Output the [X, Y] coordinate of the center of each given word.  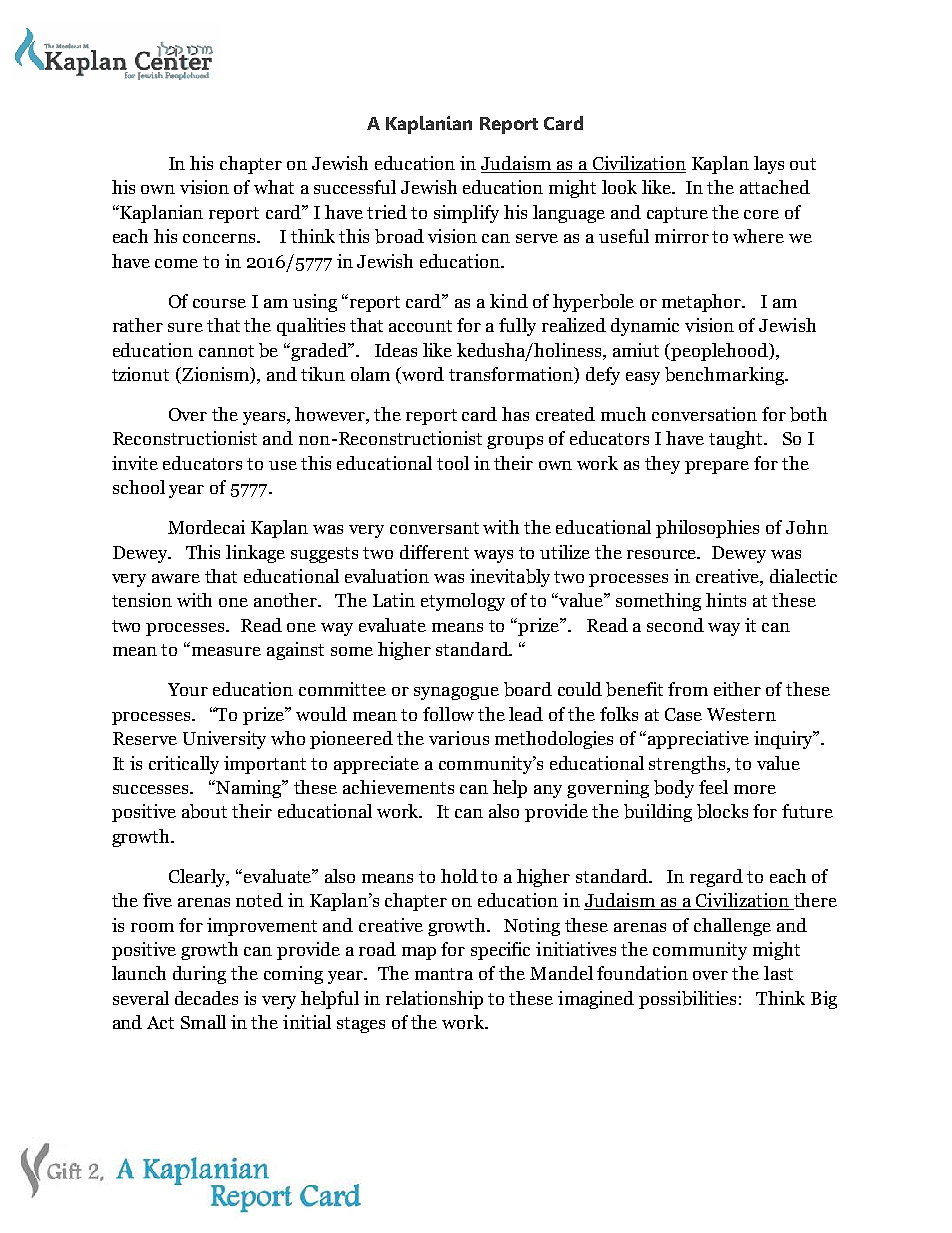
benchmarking [726, 376]
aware [176, 578]
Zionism [216, 375]
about [204, 811]
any [548, 791]
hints [726, 600]
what [274, 187]
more [755, 789]
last [778, 973]
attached [775, 187]
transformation [512, 375]
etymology [463, 602]
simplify [466, 214]
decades [206, 998]
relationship [434, 1000]
